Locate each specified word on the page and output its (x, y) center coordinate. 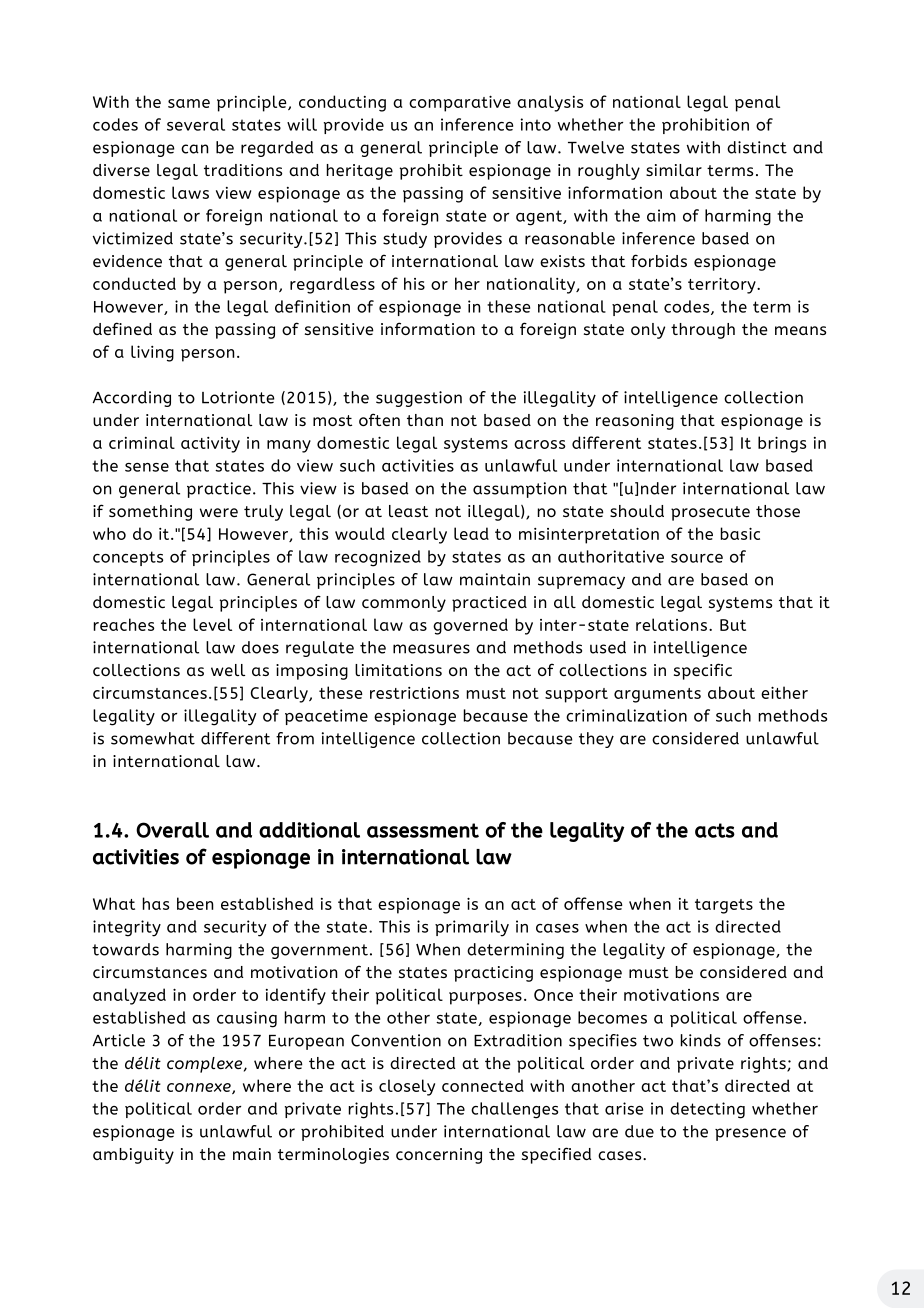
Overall (172, 830)
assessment (423, 830)
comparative (460, 103)
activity (210, 445)
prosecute (710, 513)
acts (715, 830)
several (196, 124)
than (425, 420)
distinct (757, 147)
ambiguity (133, 1156)
